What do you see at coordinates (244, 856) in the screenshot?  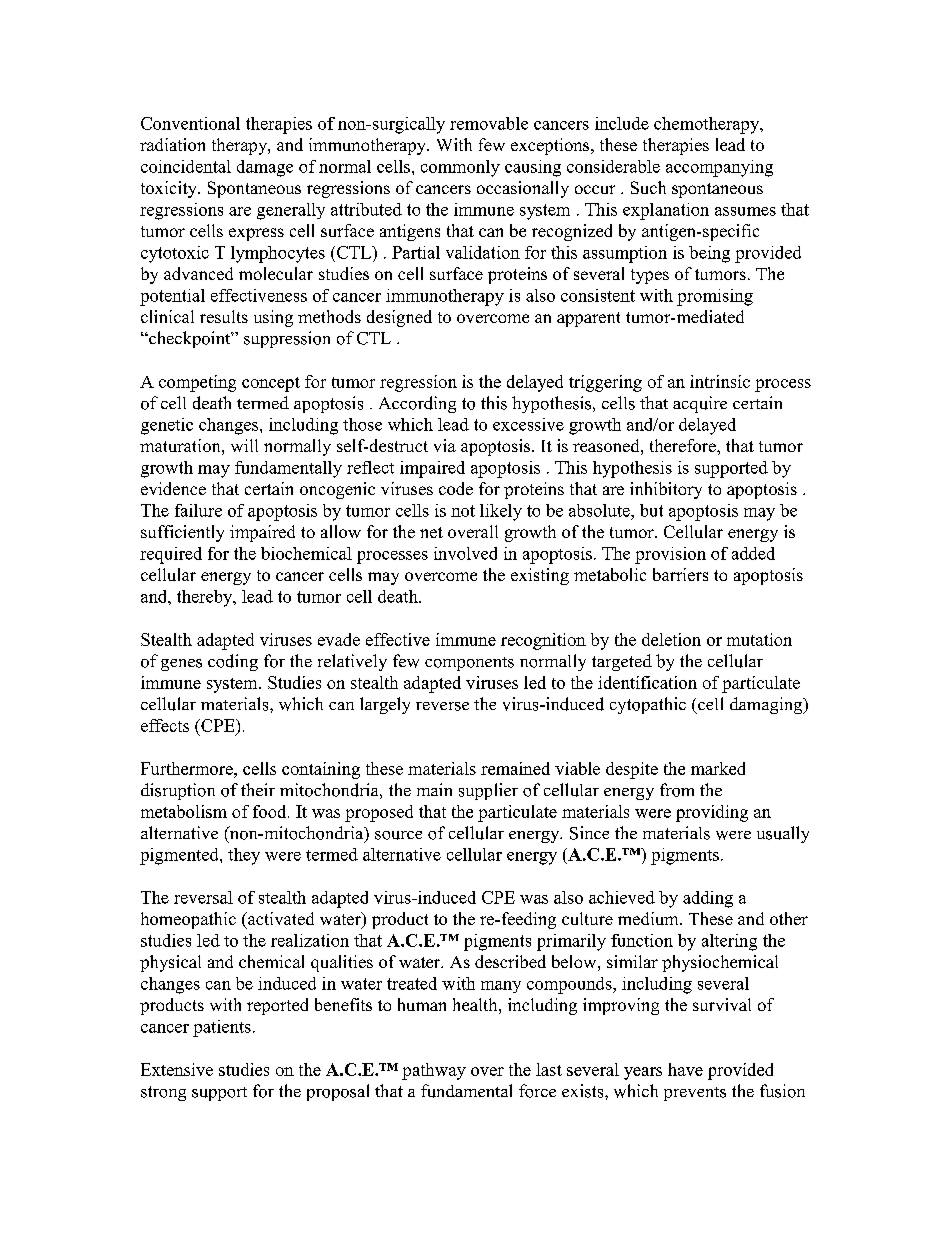 I see `they` at bounding box center [244, 856].
